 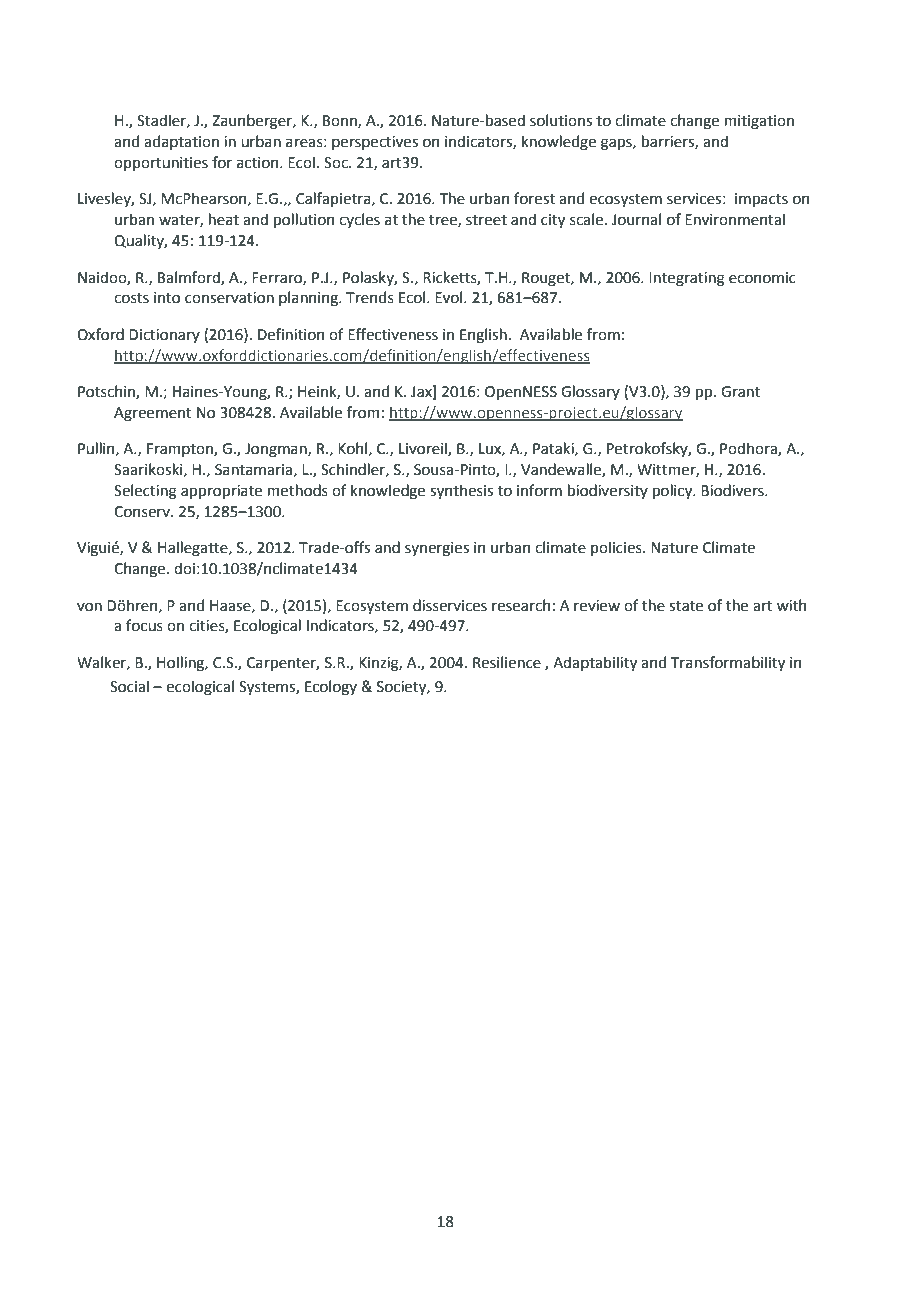 What do you see at coordinates (740, 392) in the screenshot?
I see `Grant` at bounding box center [740, 392].
